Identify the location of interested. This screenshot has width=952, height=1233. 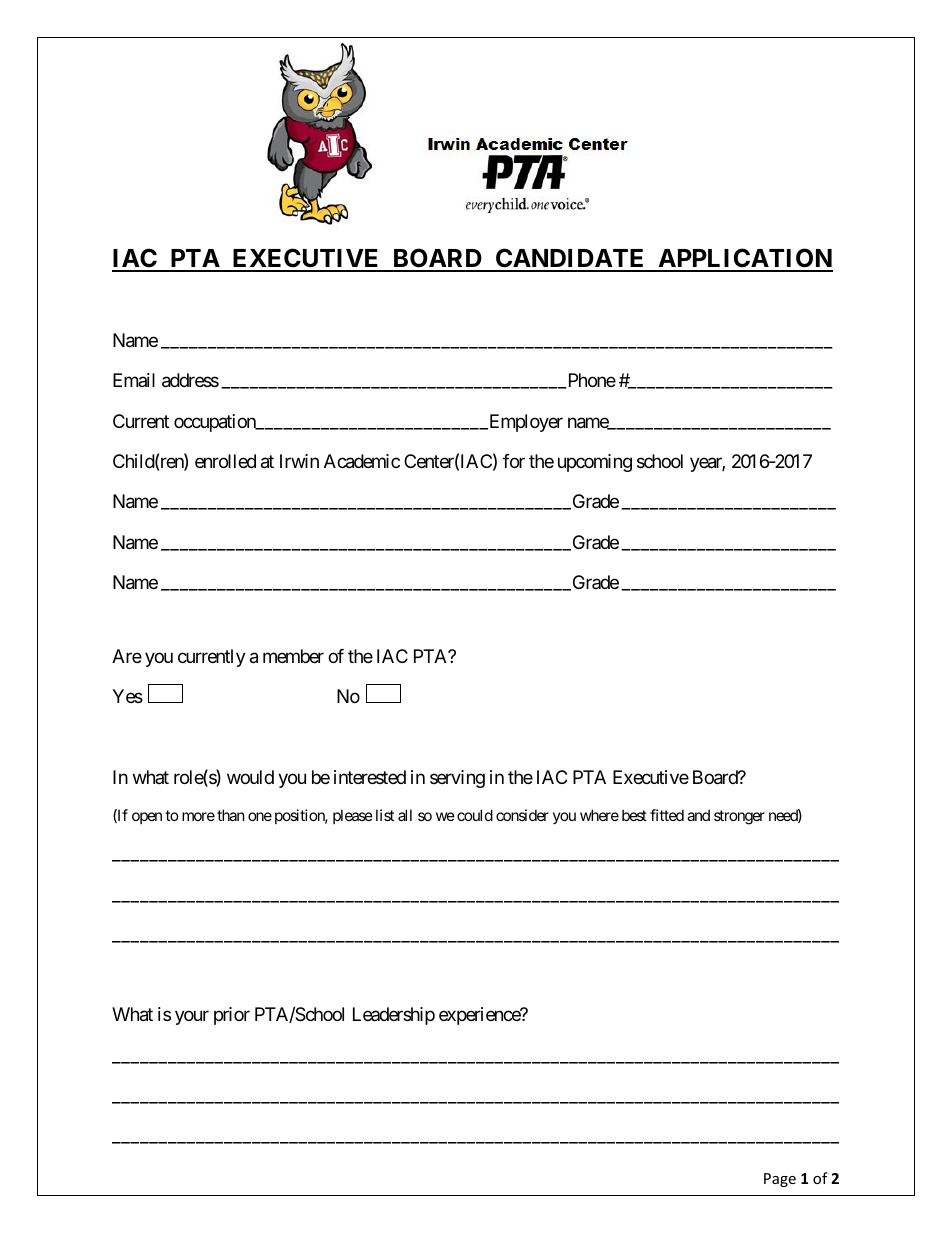
(370, 777).
